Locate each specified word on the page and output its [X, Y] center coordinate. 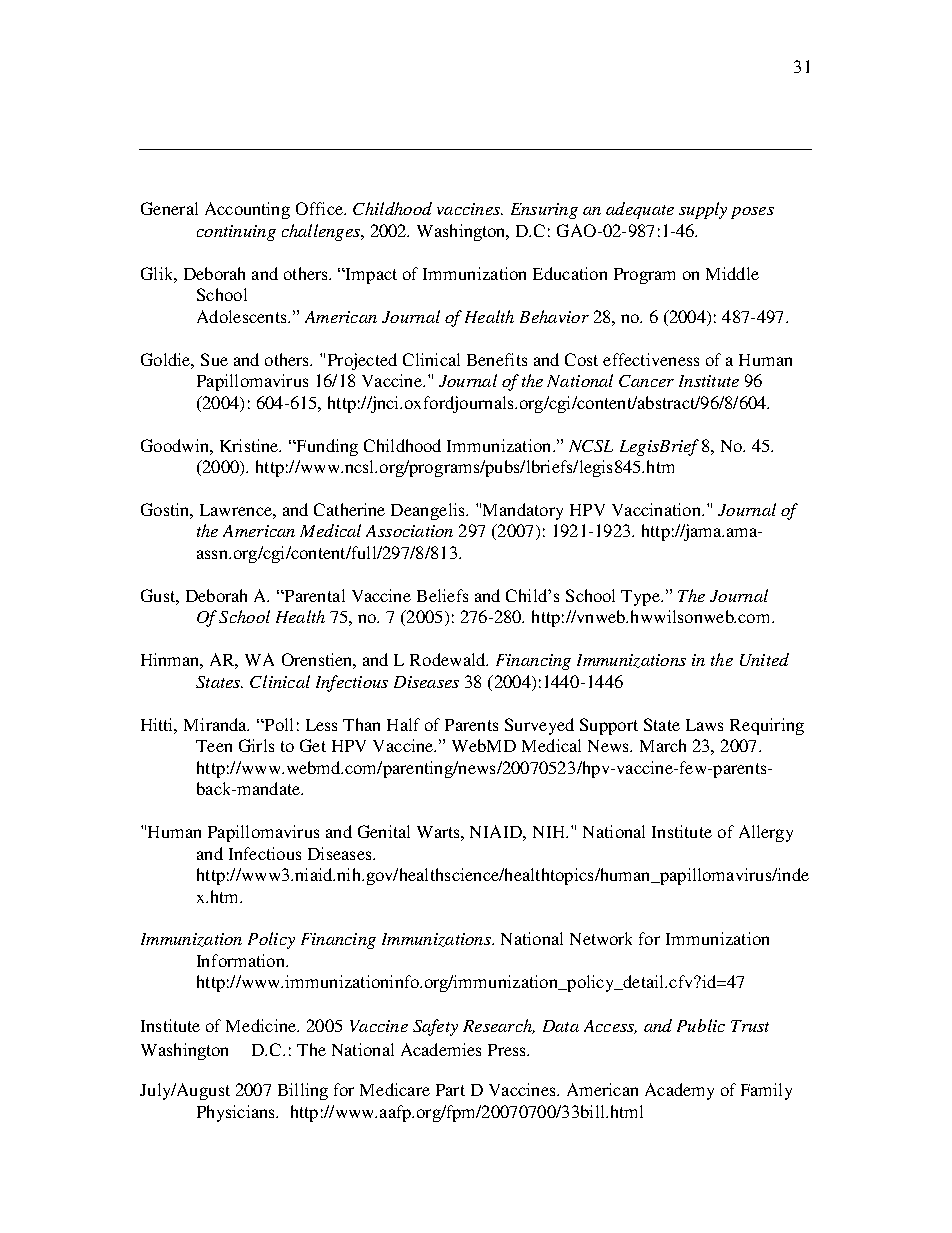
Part [450, 1090]
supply [703, 210]
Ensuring [544, 211]
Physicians [237, 1113]
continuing [236, 233]
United [764, 659]
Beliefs [442, 595]
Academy [679, 1091]
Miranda [216, 724]
